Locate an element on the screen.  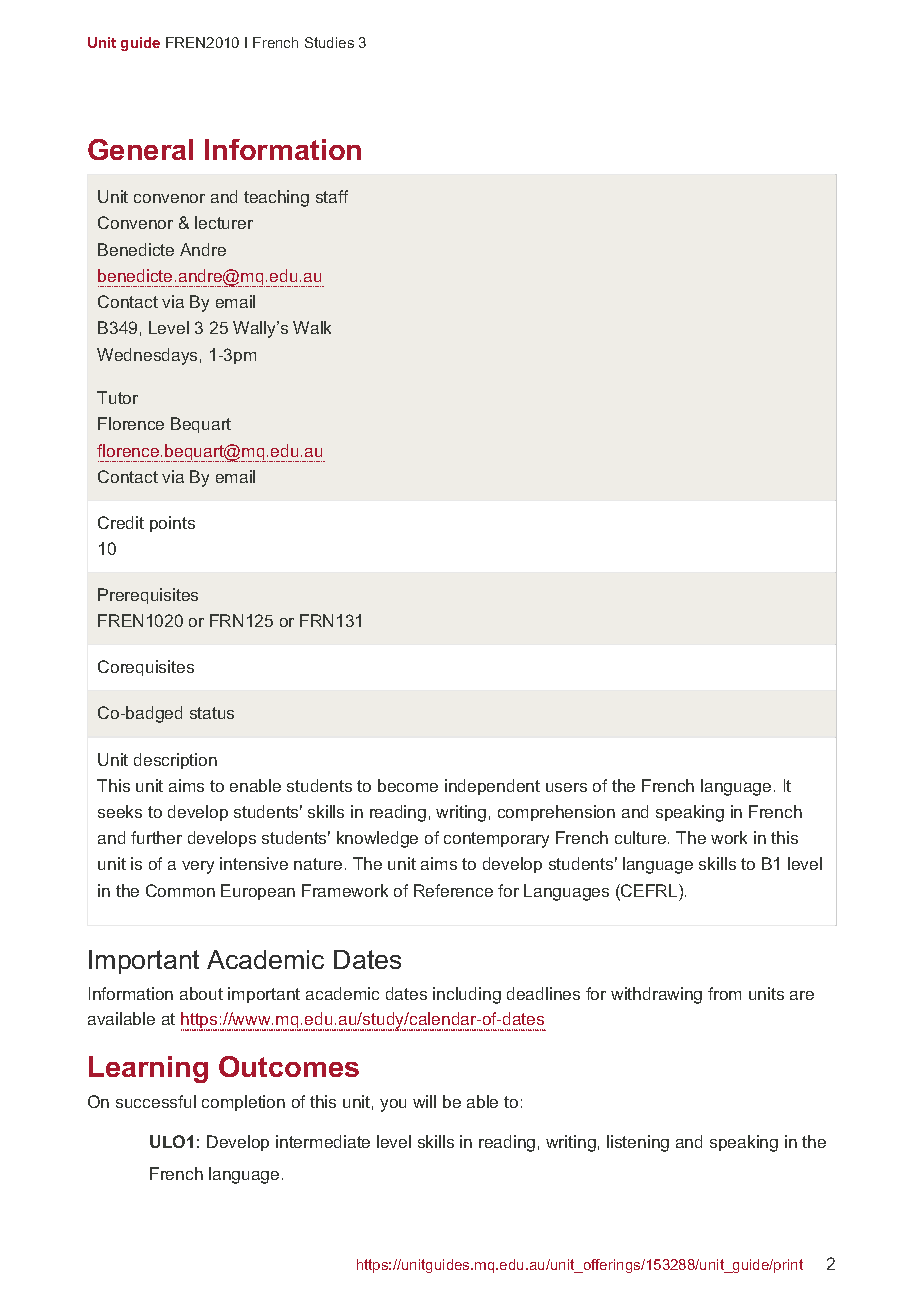
staff is located at coordinates (332, 196).
